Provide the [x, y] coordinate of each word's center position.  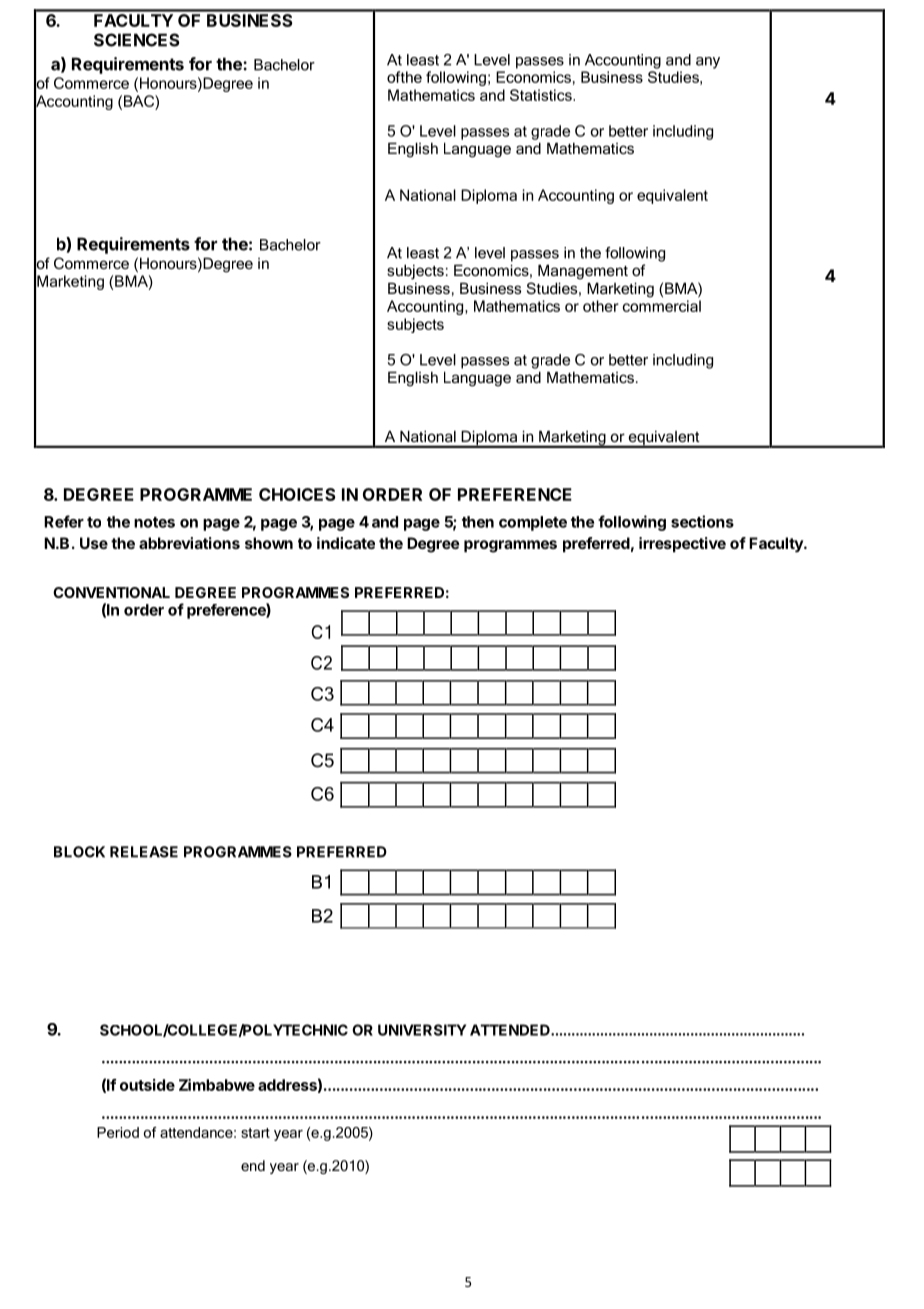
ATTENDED [511, 1030]
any [708, 63]
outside [147, 1085]
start [255, 1133]
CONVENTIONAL [111, 592]
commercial [662, 306]
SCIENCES [137, 40]
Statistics [542, 95]
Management [583, 272]
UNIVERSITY [422, 1030]
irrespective [682, 545]
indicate [346, 543]
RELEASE [144, 852]
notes [154, 522]
